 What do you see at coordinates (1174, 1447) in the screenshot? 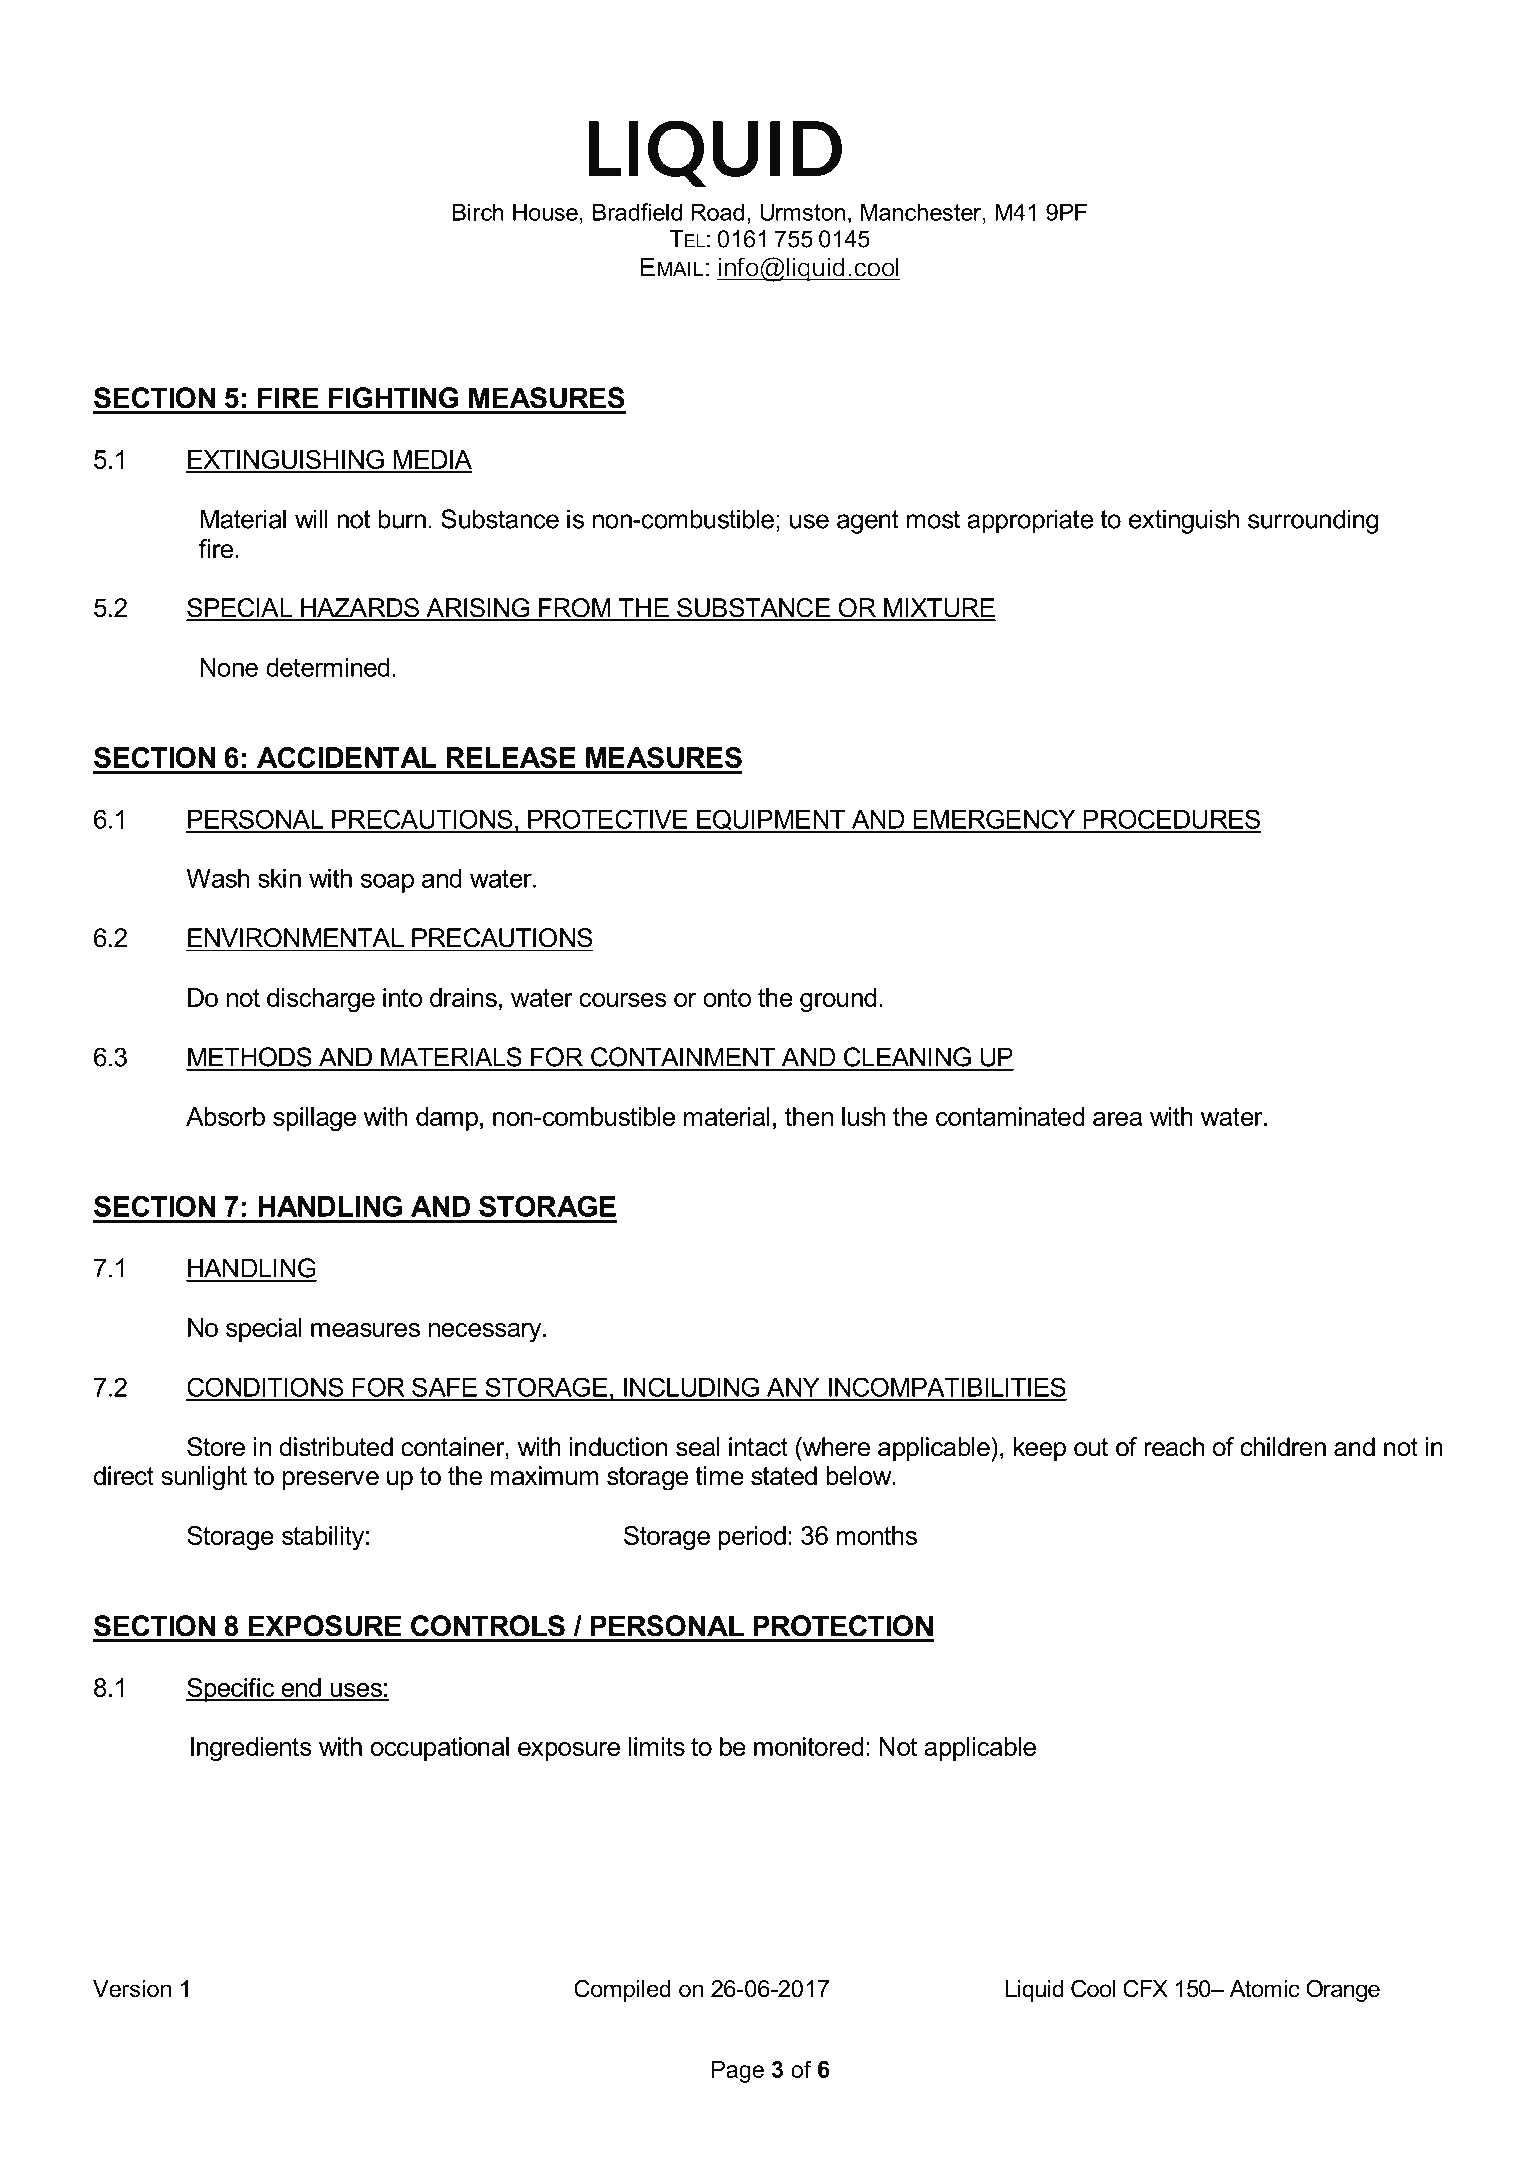
I see `reach` at bounding box center [1174, 1447].
